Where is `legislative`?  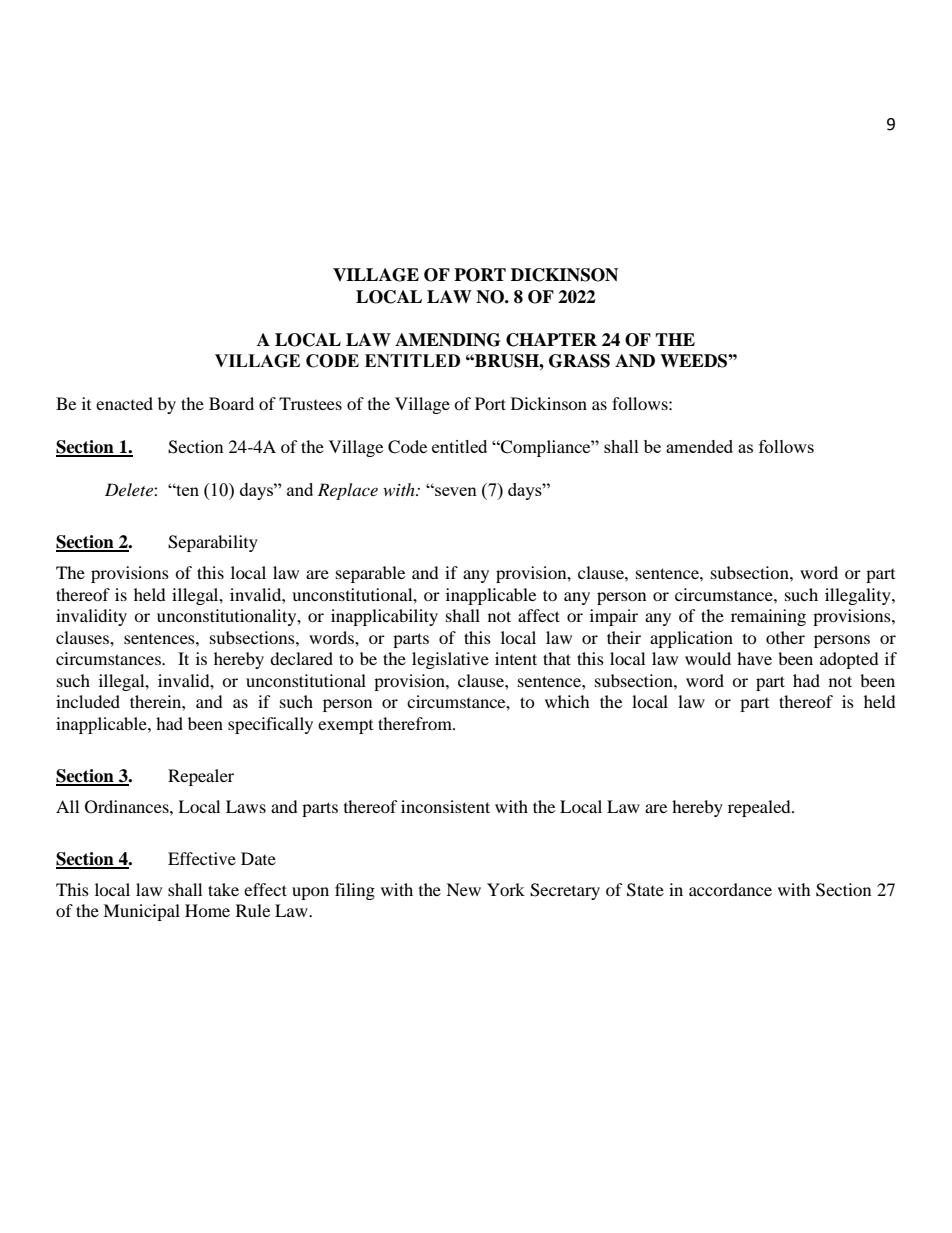
legislative is located at coordinates (450, 660).
